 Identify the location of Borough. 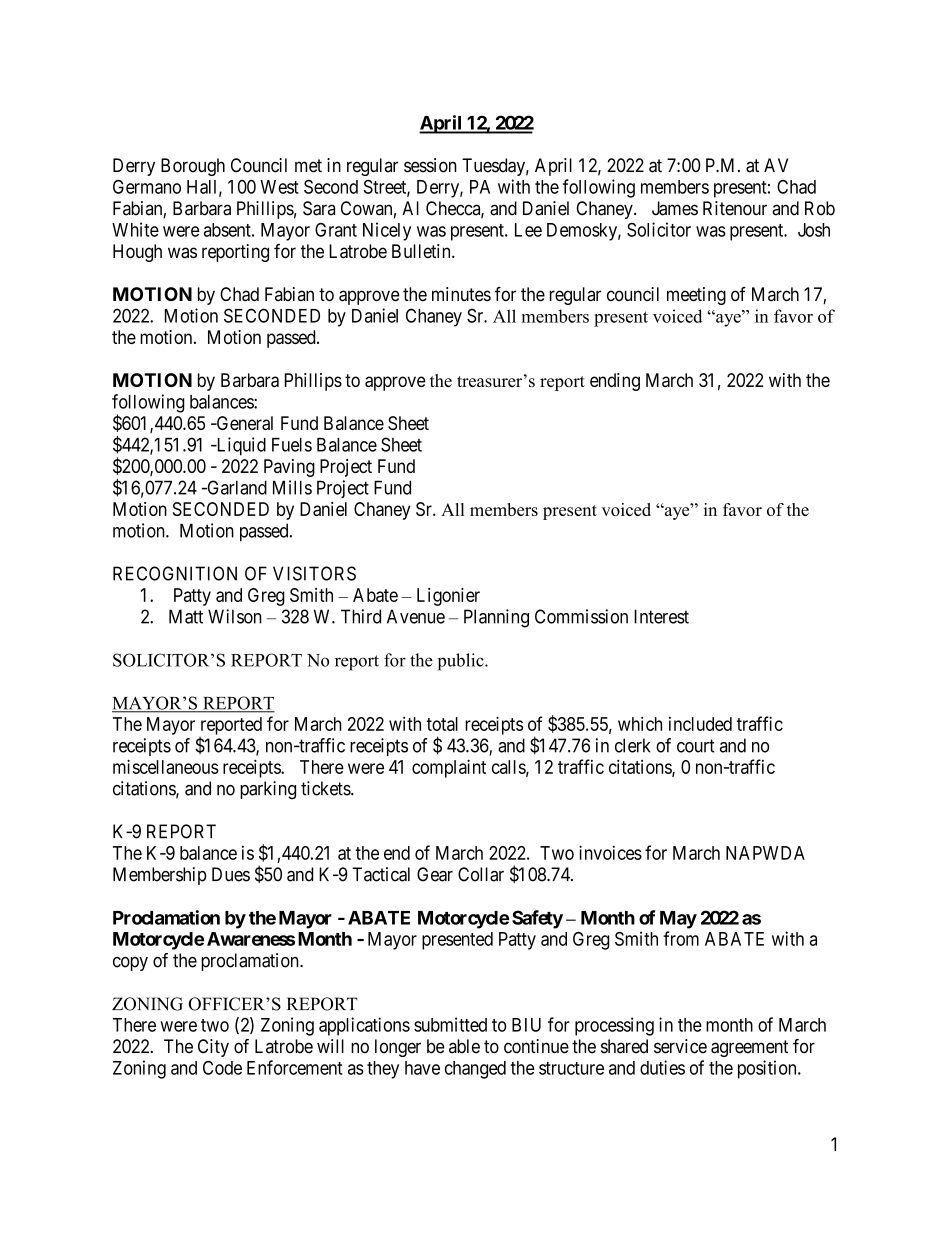
(193, 167).
